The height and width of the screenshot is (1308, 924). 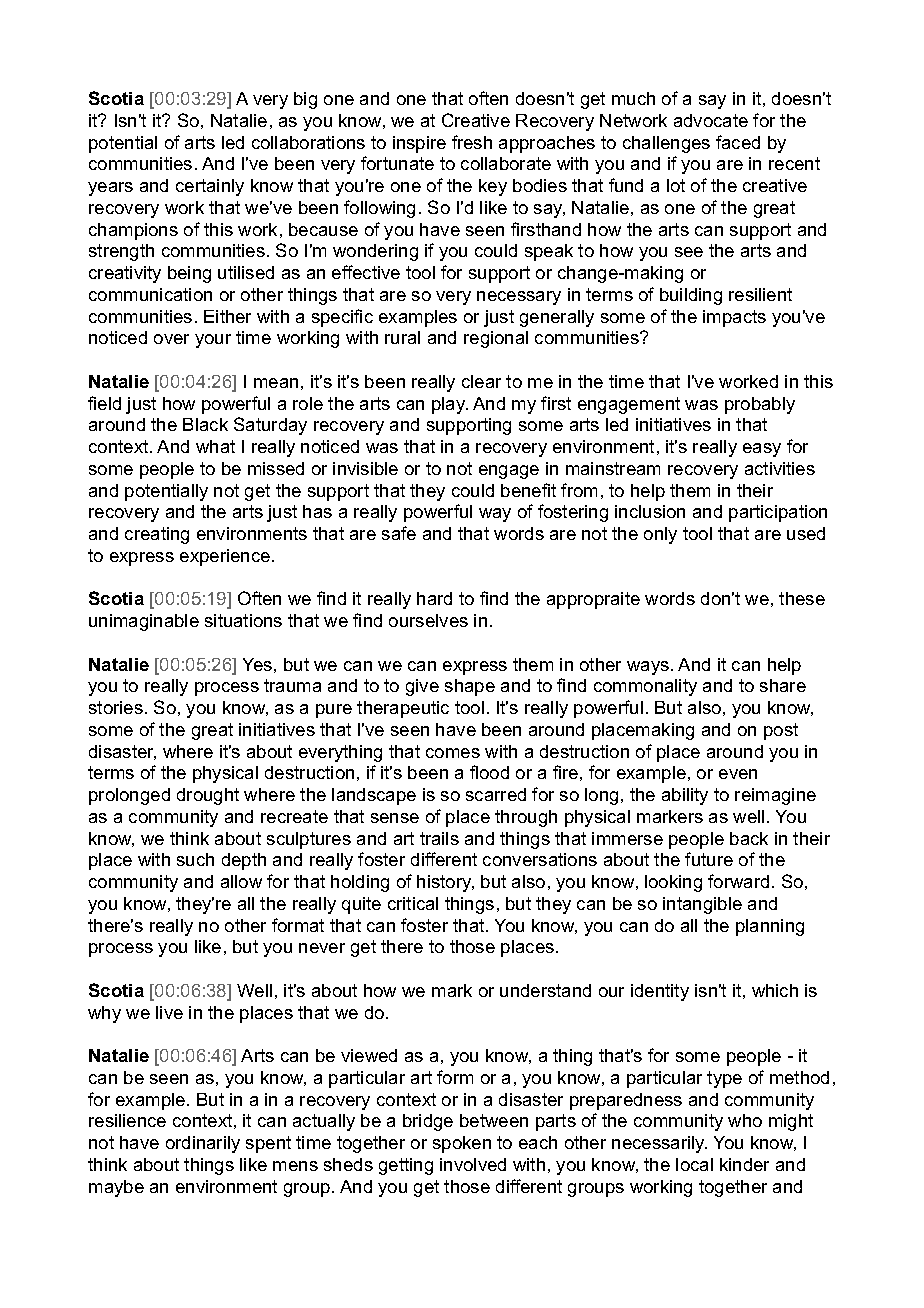 What do you see at coordinates (203, 1144) in the screenshot?
I see `ordinarily` at bounding box center [203, 1144].
